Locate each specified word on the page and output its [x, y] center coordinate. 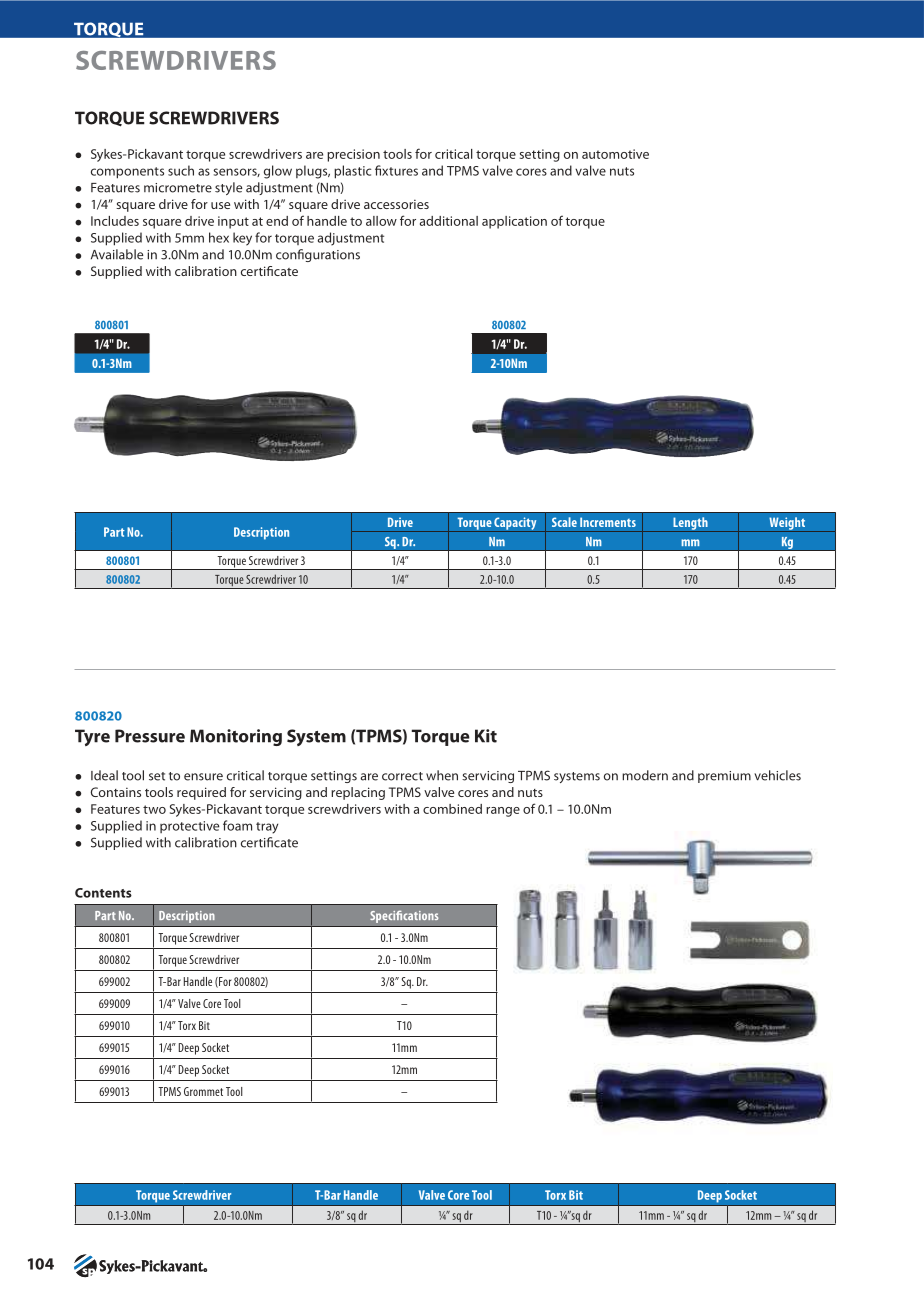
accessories [396, 204]
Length [690, 524]
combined [452, 809]
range [503, 812]
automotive [615, 154]
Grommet [203, 1091]
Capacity [515, 524]
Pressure [150, 736]
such [181, 170]
